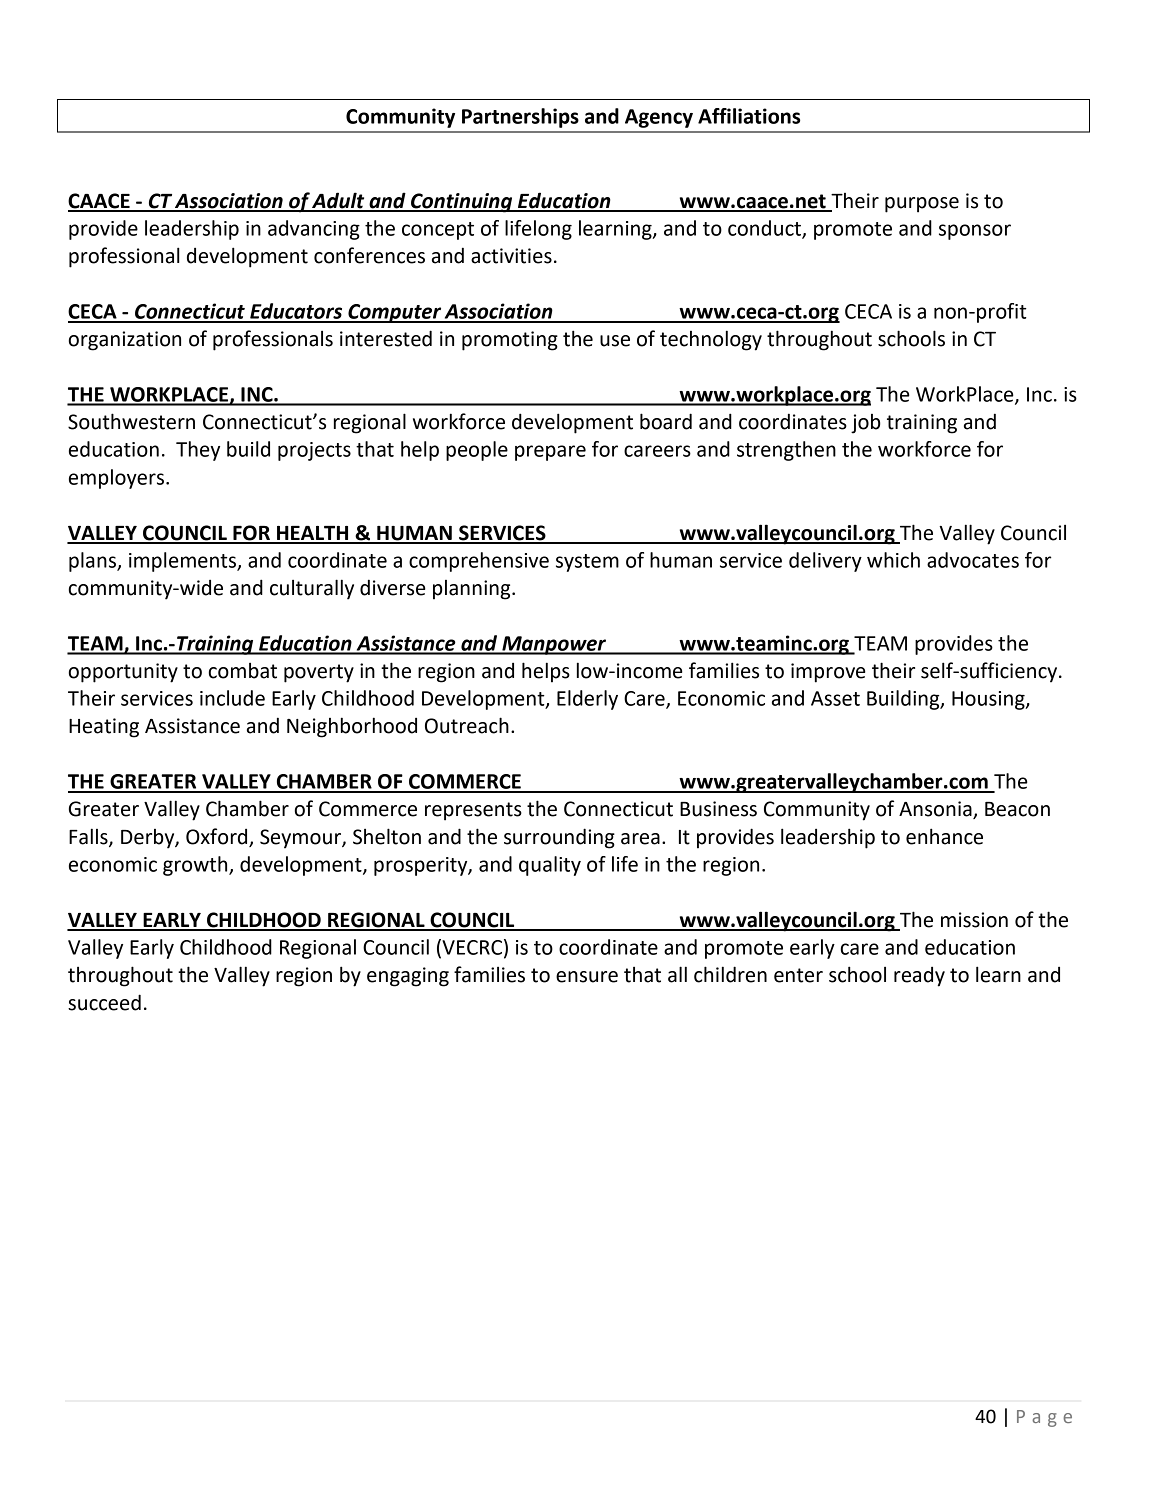 This screenshot has height=1495, width=1155. What do you see at coordinates (919, 977) in the screenshot?
I see `ready` at bounding box center [919, 977].
